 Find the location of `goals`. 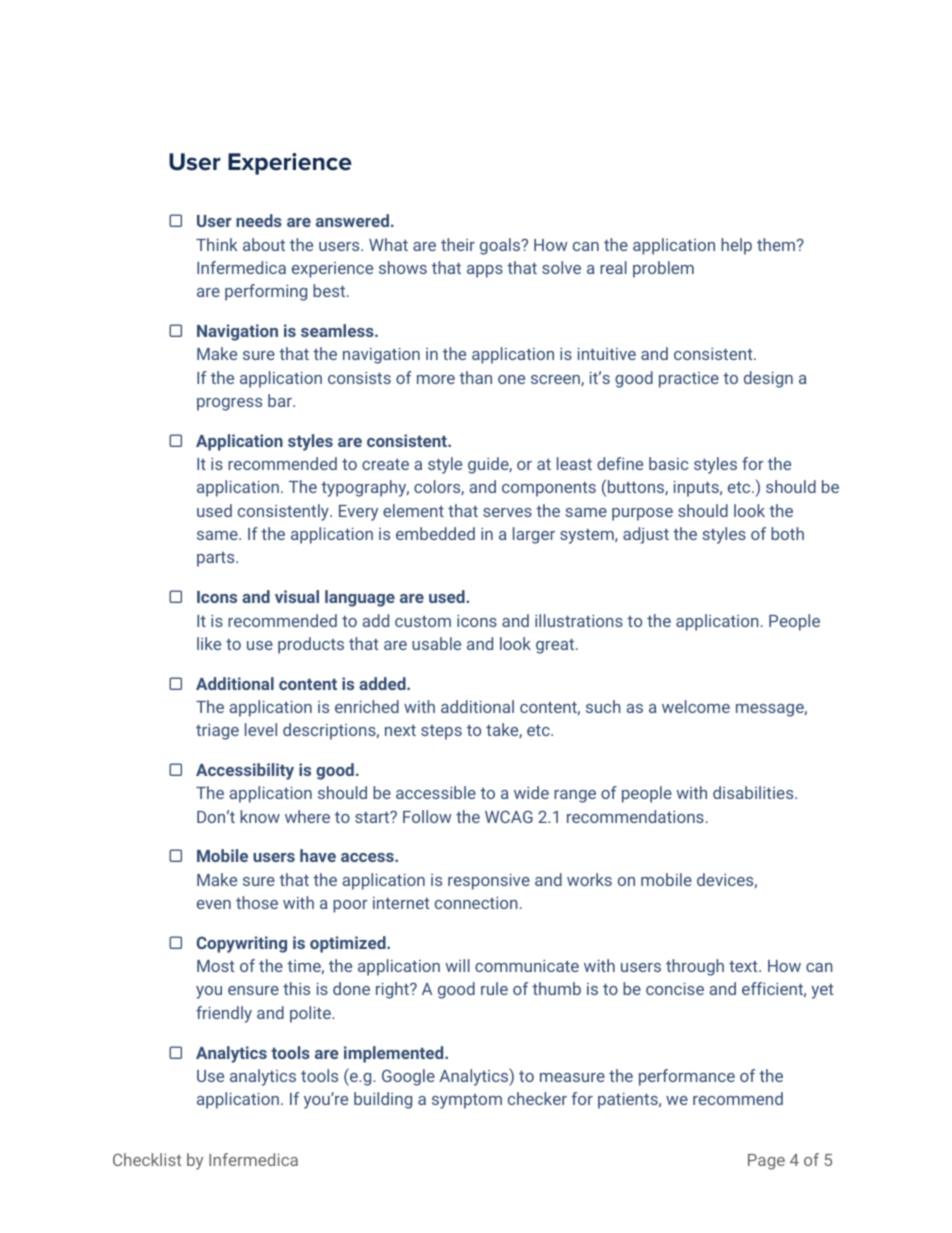

goals is located at coordinates (501, 246).
